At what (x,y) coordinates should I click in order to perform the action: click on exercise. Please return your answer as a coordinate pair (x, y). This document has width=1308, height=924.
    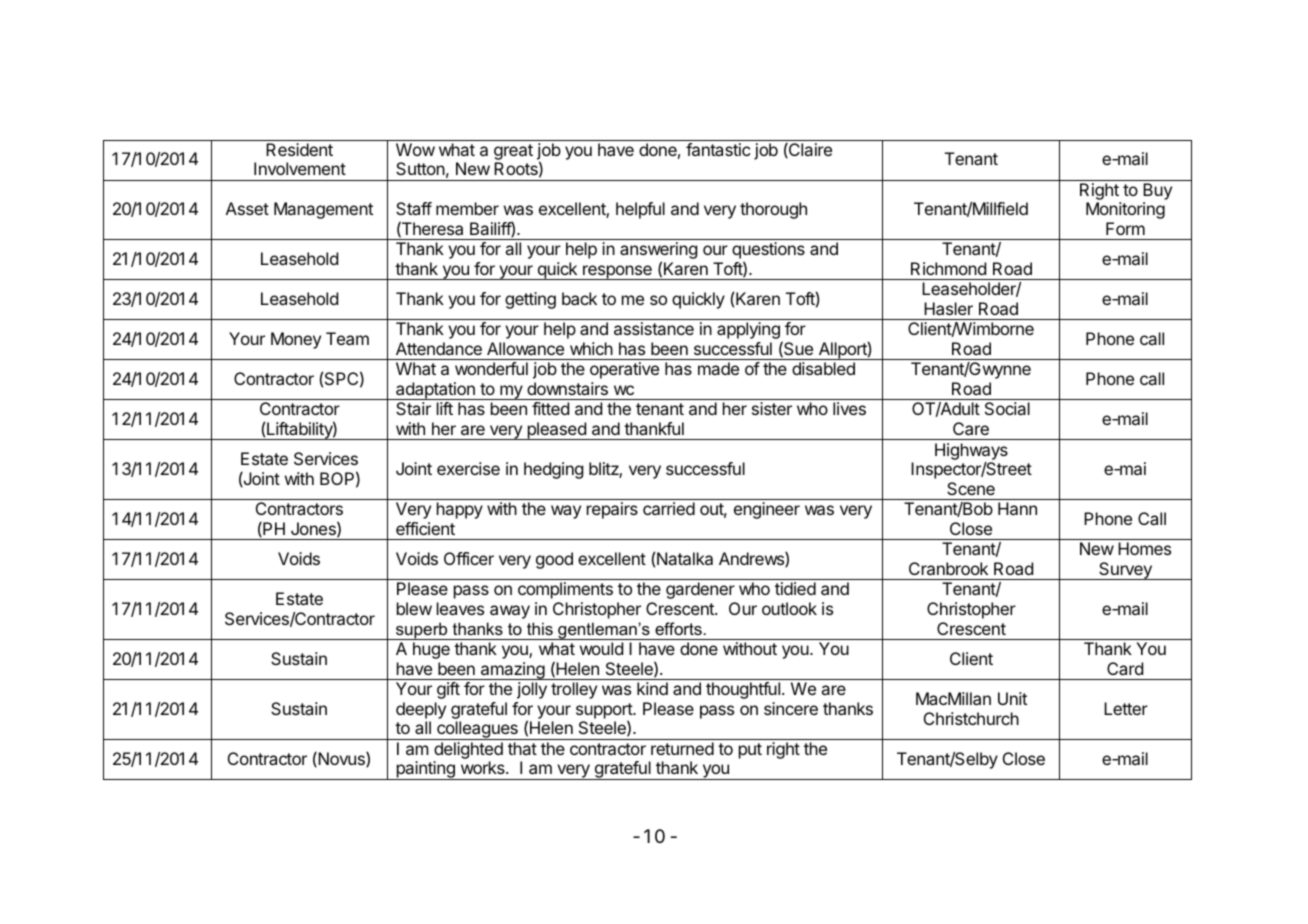
    Looking at the image, I should click on (468, 468).
